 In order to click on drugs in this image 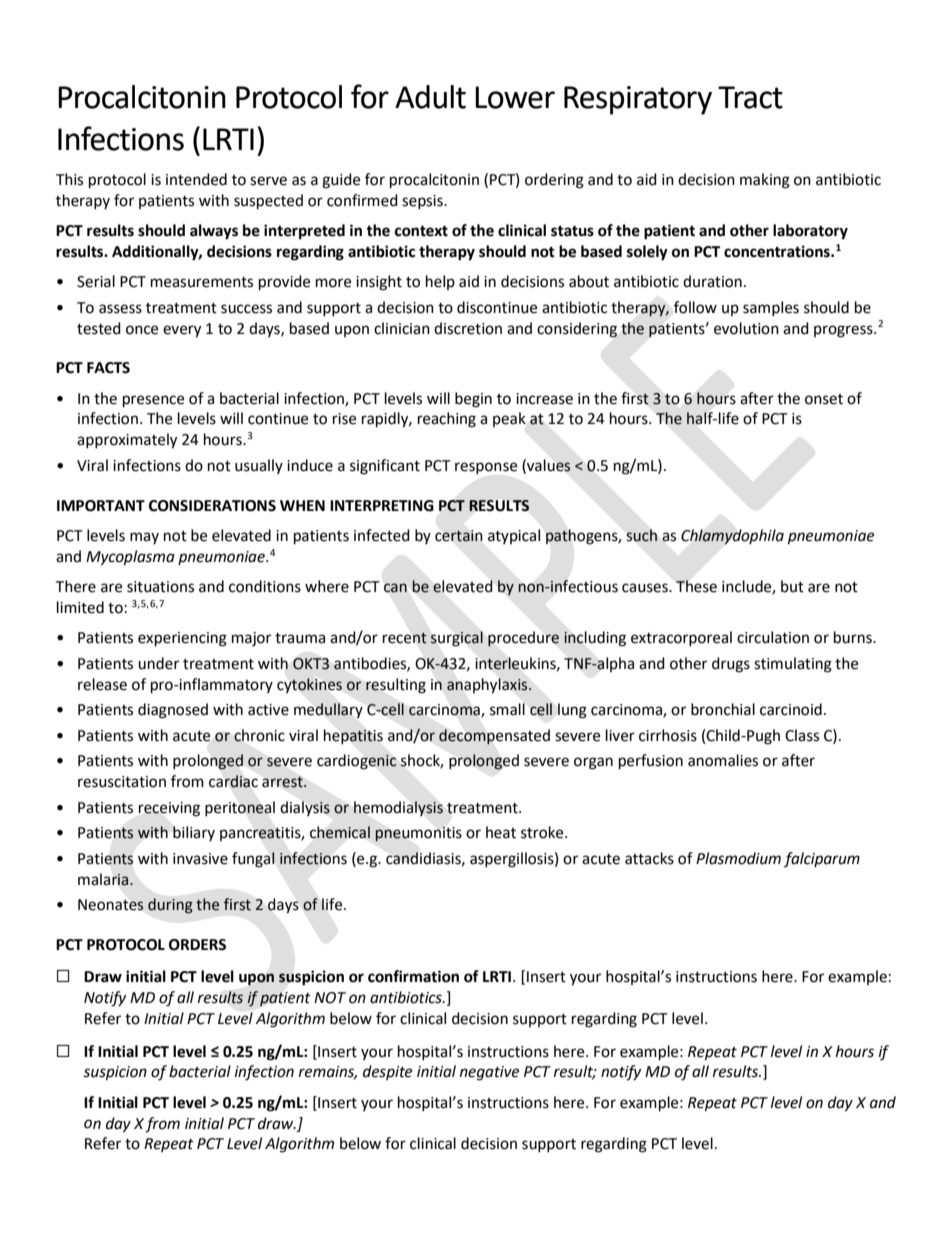, I will do `click(731, 665)`.
